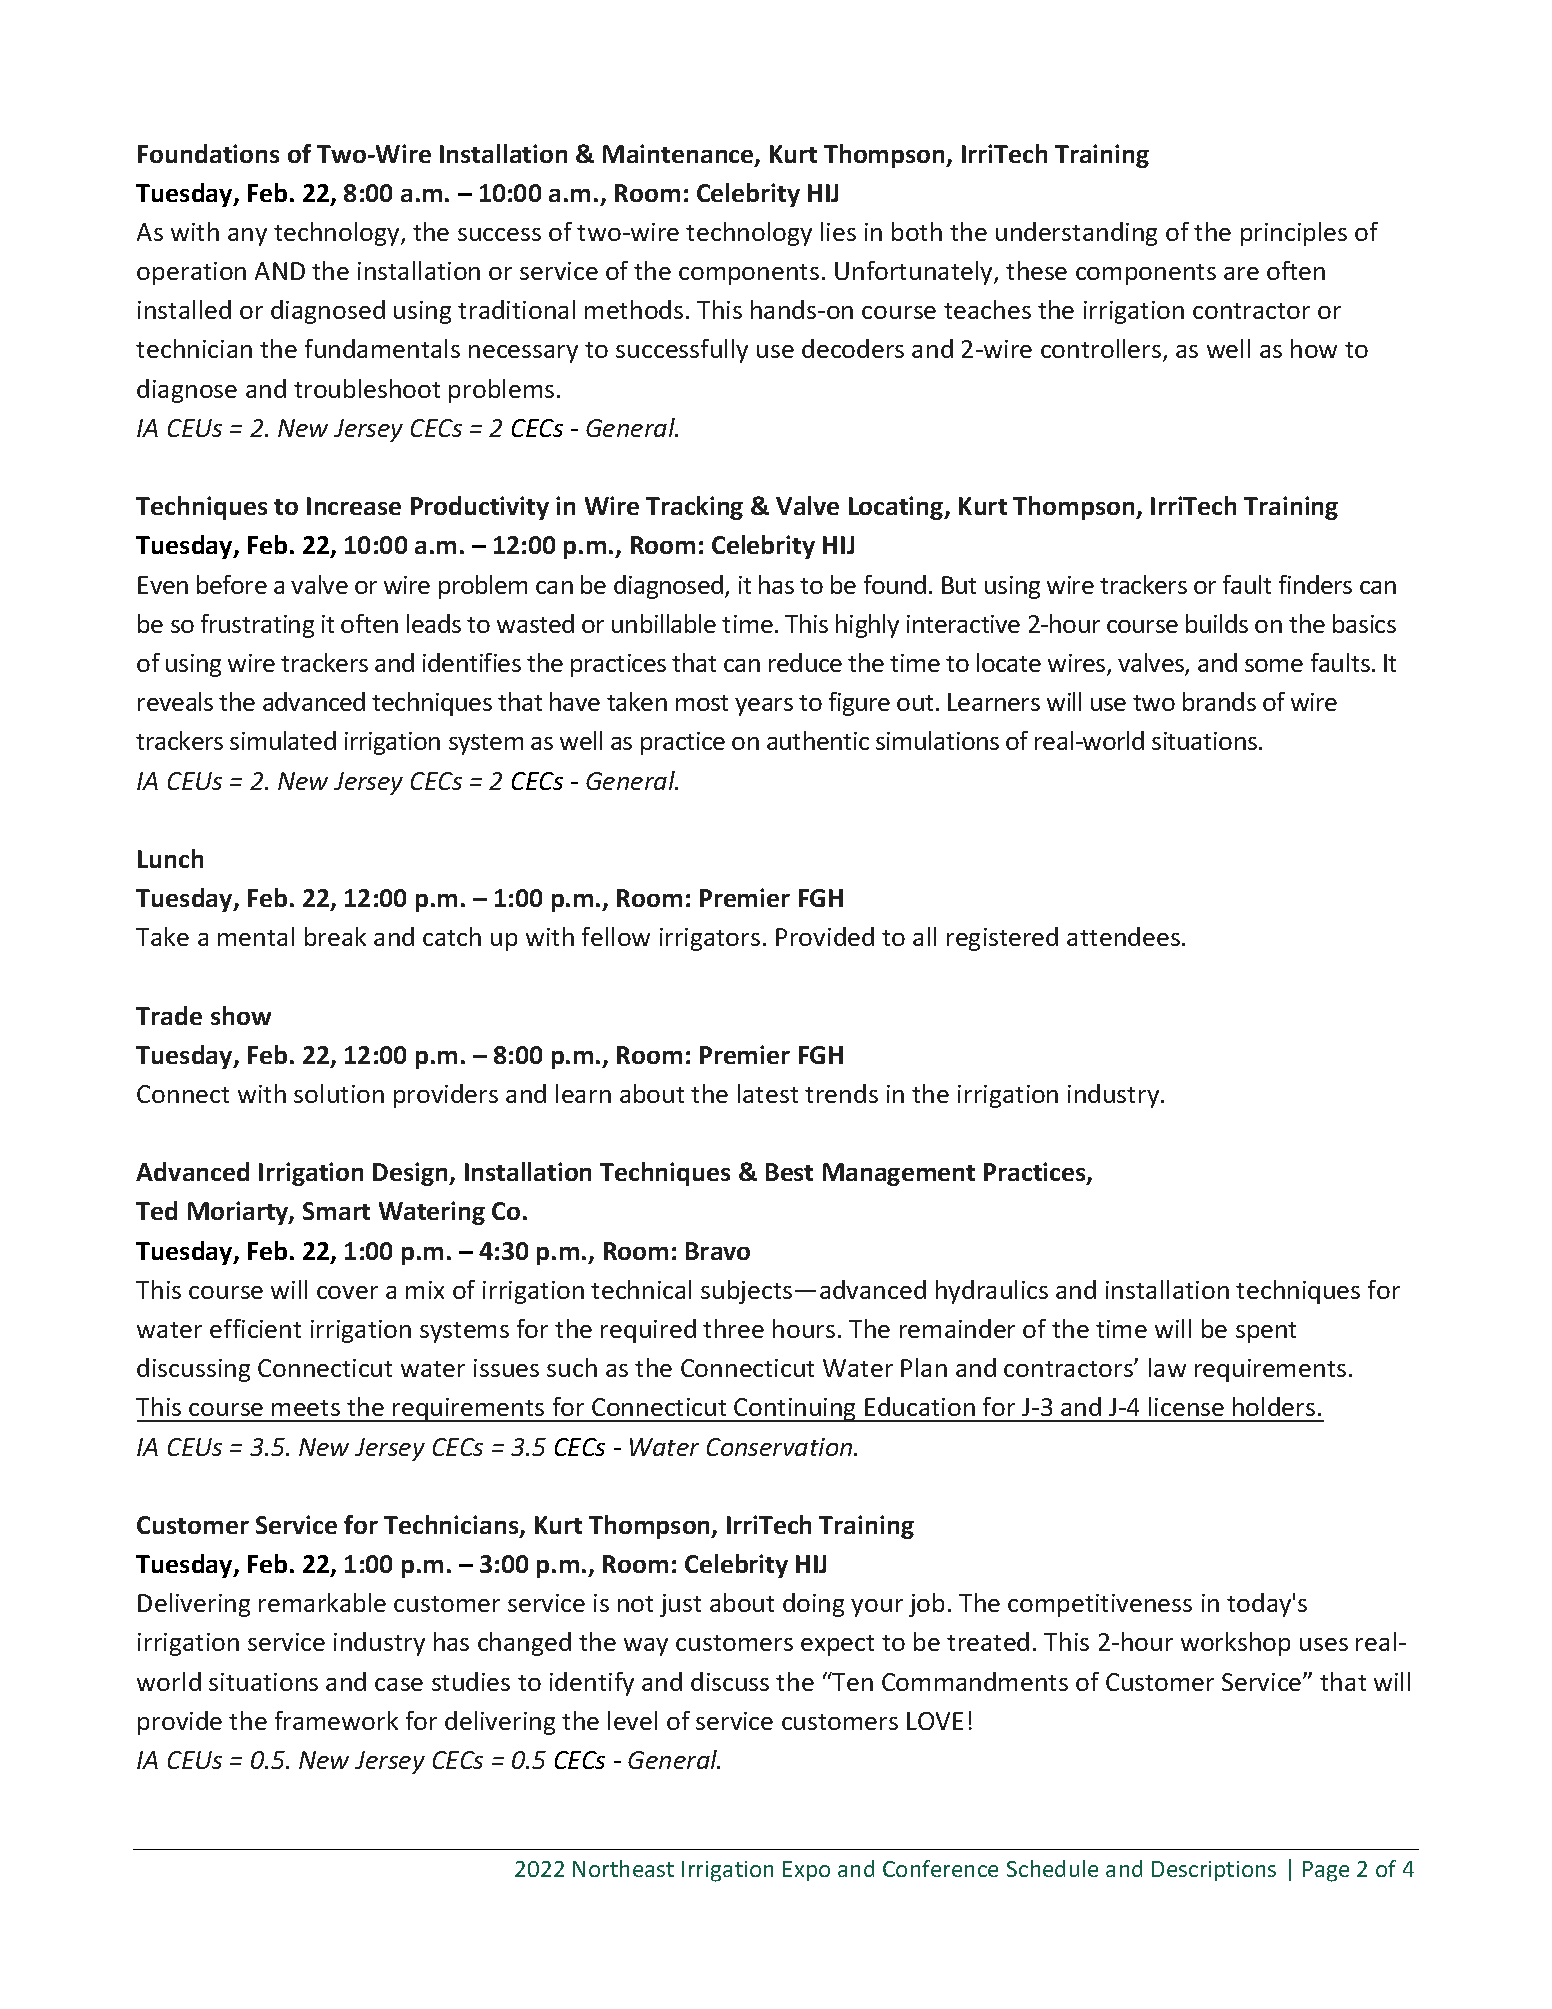 The width and height of the screenshot is (1552, 2009). What do you see at coordinates (768, 1093) in the screenshot?
I see `latest` at bounding box center [768, 1093].
